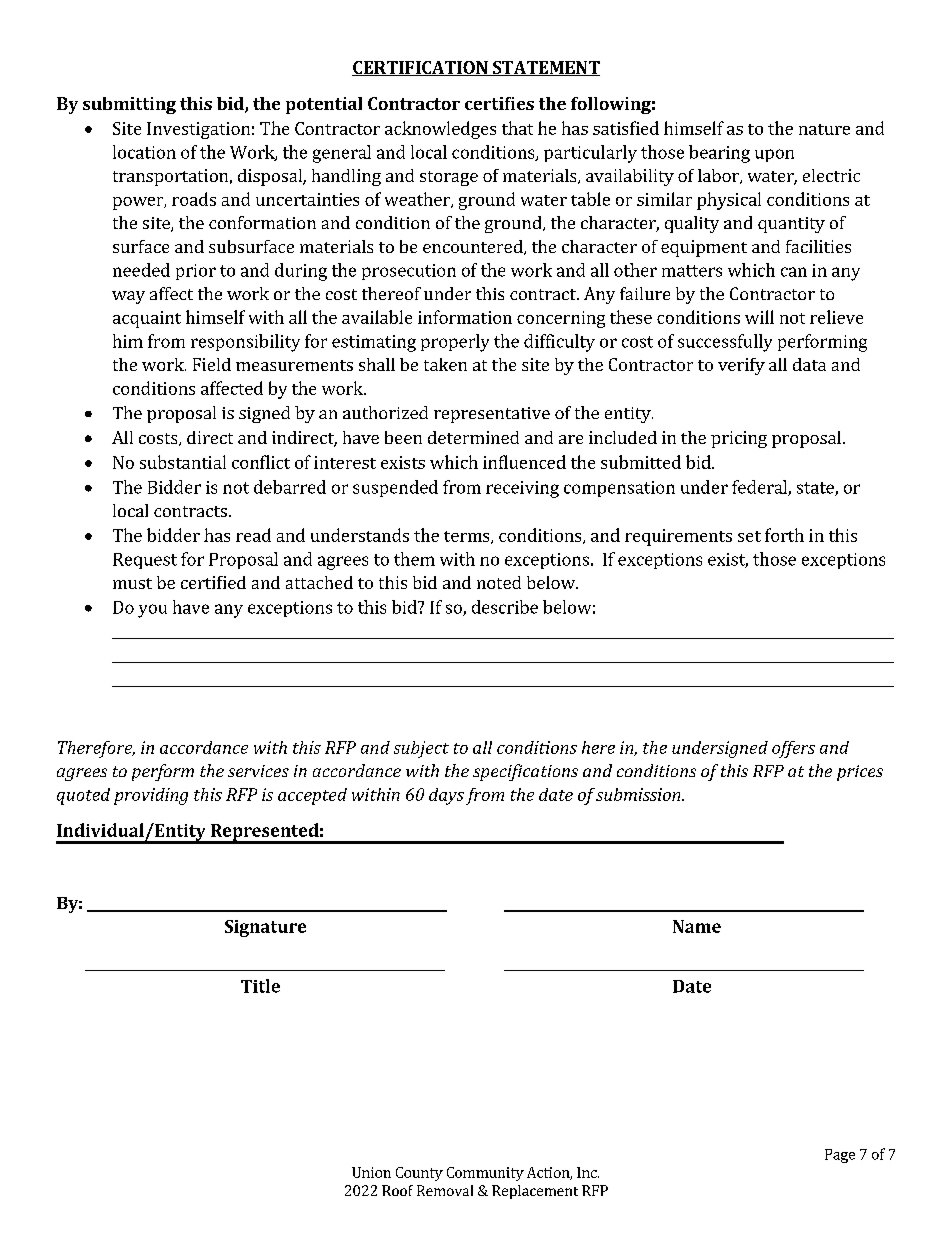 The image size is (952, 1233). I want to click on upon, so click(774, 155).
